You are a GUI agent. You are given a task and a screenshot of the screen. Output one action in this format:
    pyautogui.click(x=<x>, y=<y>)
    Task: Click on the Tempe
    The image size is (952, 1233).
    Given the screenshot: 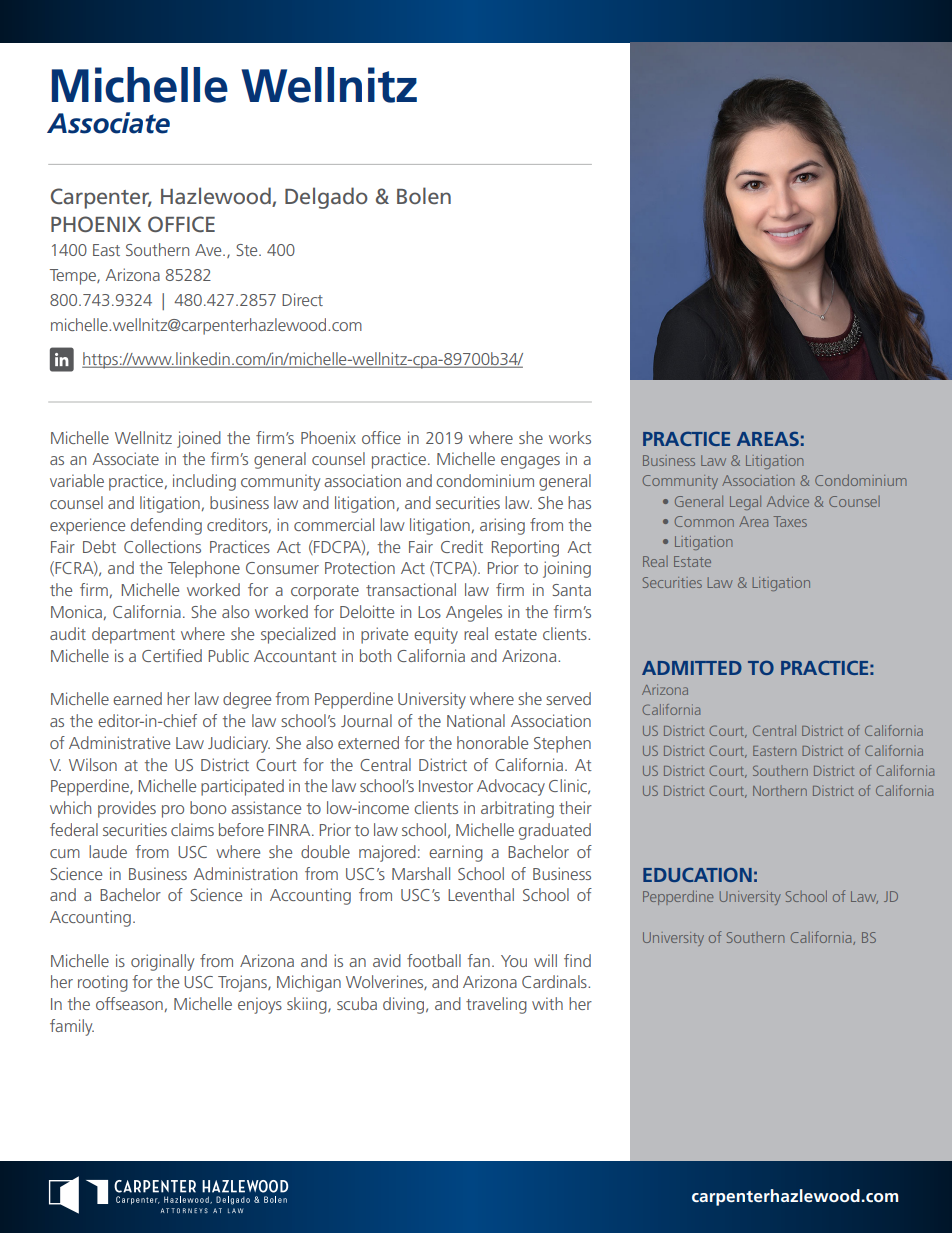 What is the action you would take?
    pyautogui.click(x=74, y=277)
